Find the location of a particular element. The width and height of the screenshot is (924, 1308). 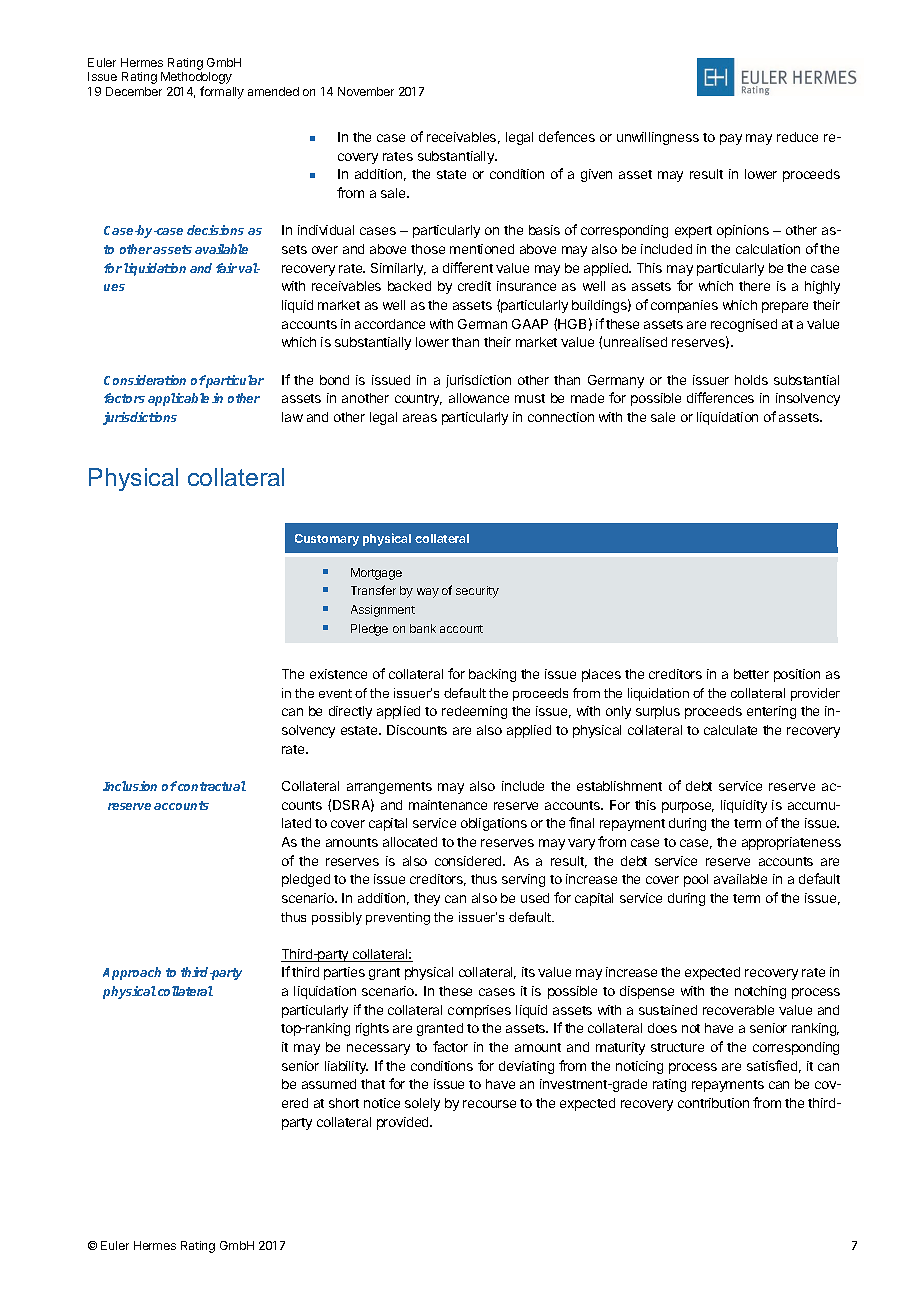

formally is located at coordinates (222, 92).
